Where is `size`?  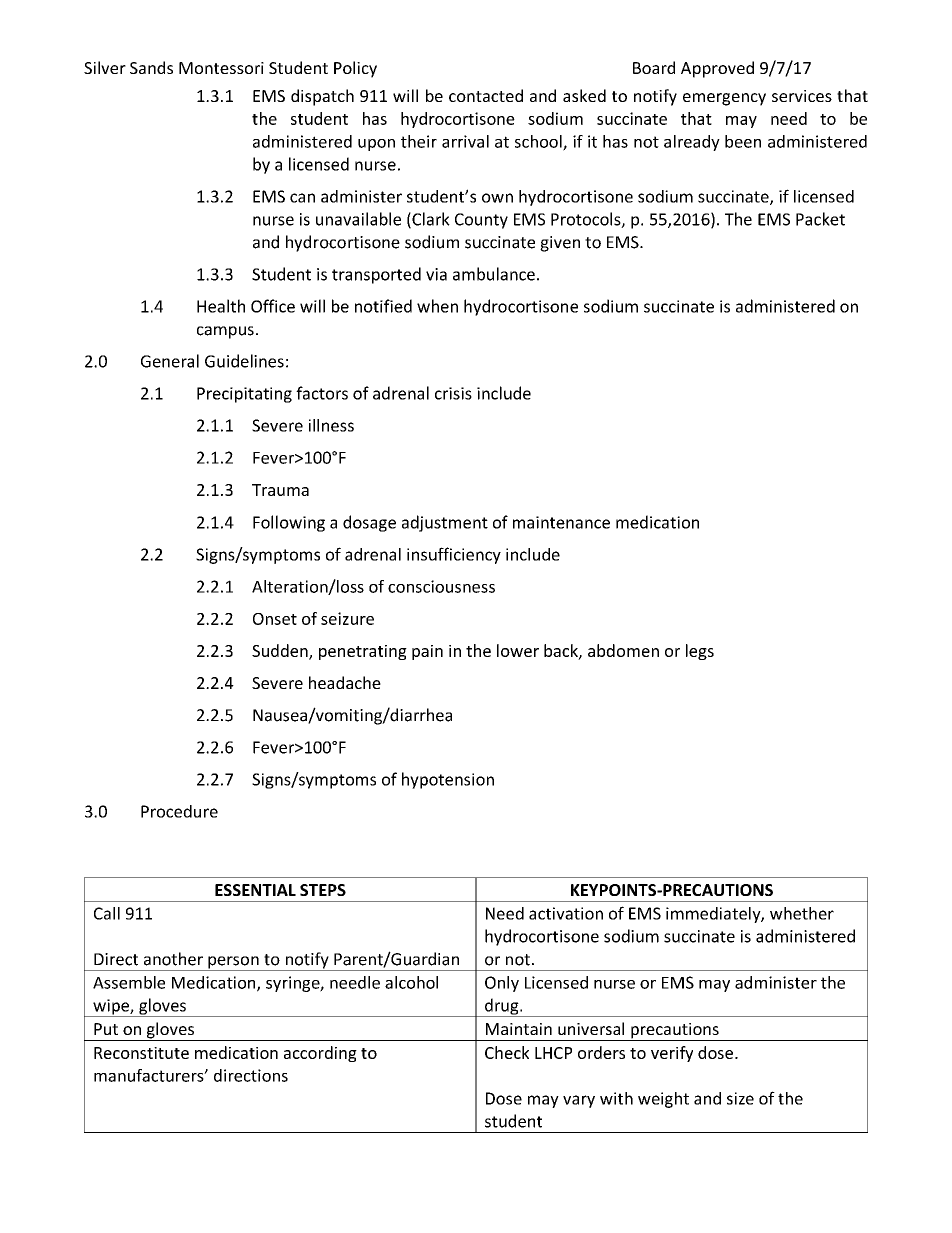 size is located at coordinates (740, 1098).
